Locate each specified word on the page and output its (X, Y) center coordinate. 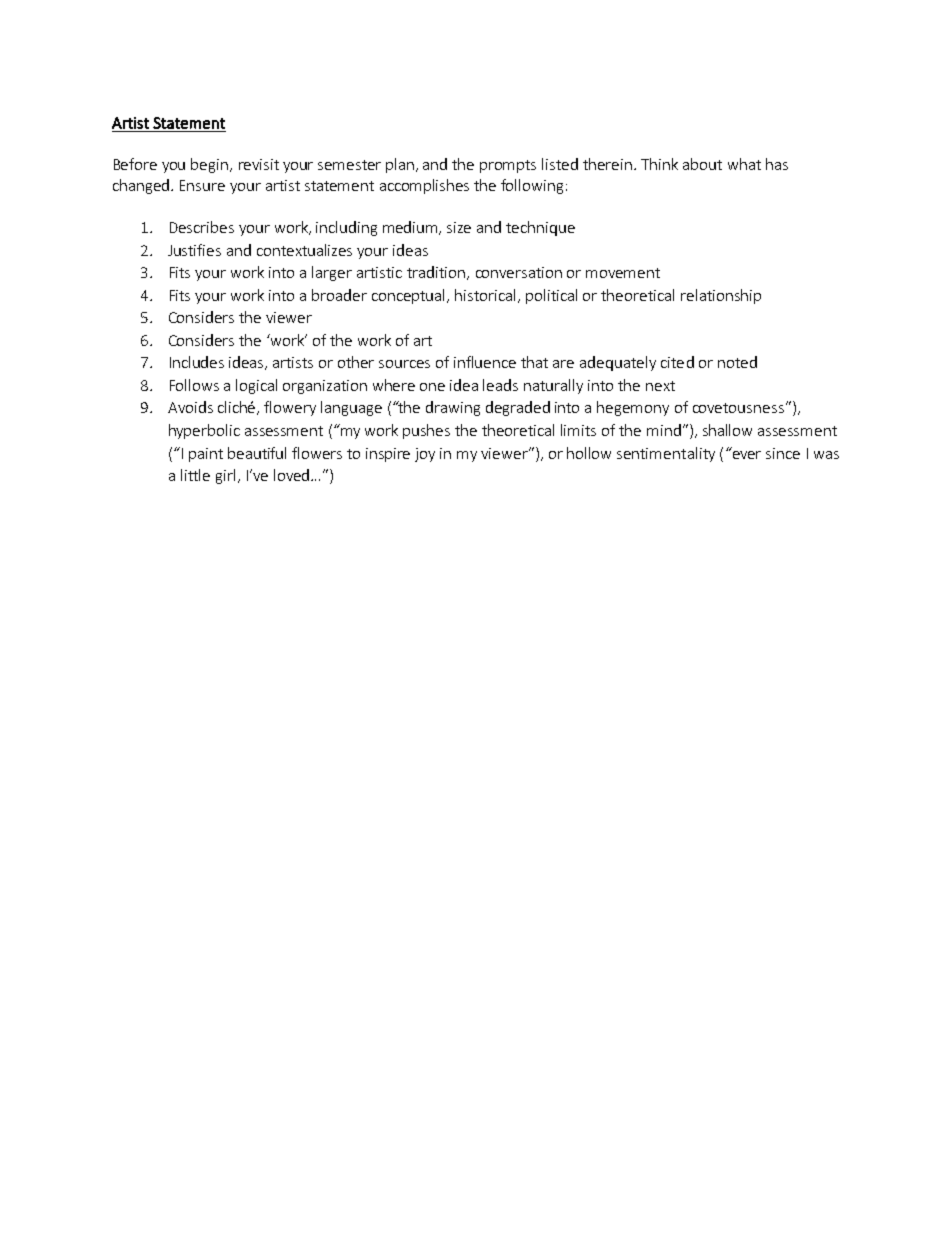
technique (540, 228)
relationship (721, 296)
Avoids (190, 407)
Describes (202, 227)
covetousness (738, 408)
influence (485, 362)
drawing (453, 408)
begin (209, 165)
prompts (508, 166)
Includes (197, 362)
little (195, 475)
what (744, 164)
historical (487, 296)
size (459, 227)
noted (737, 362)
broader (339, 295)
